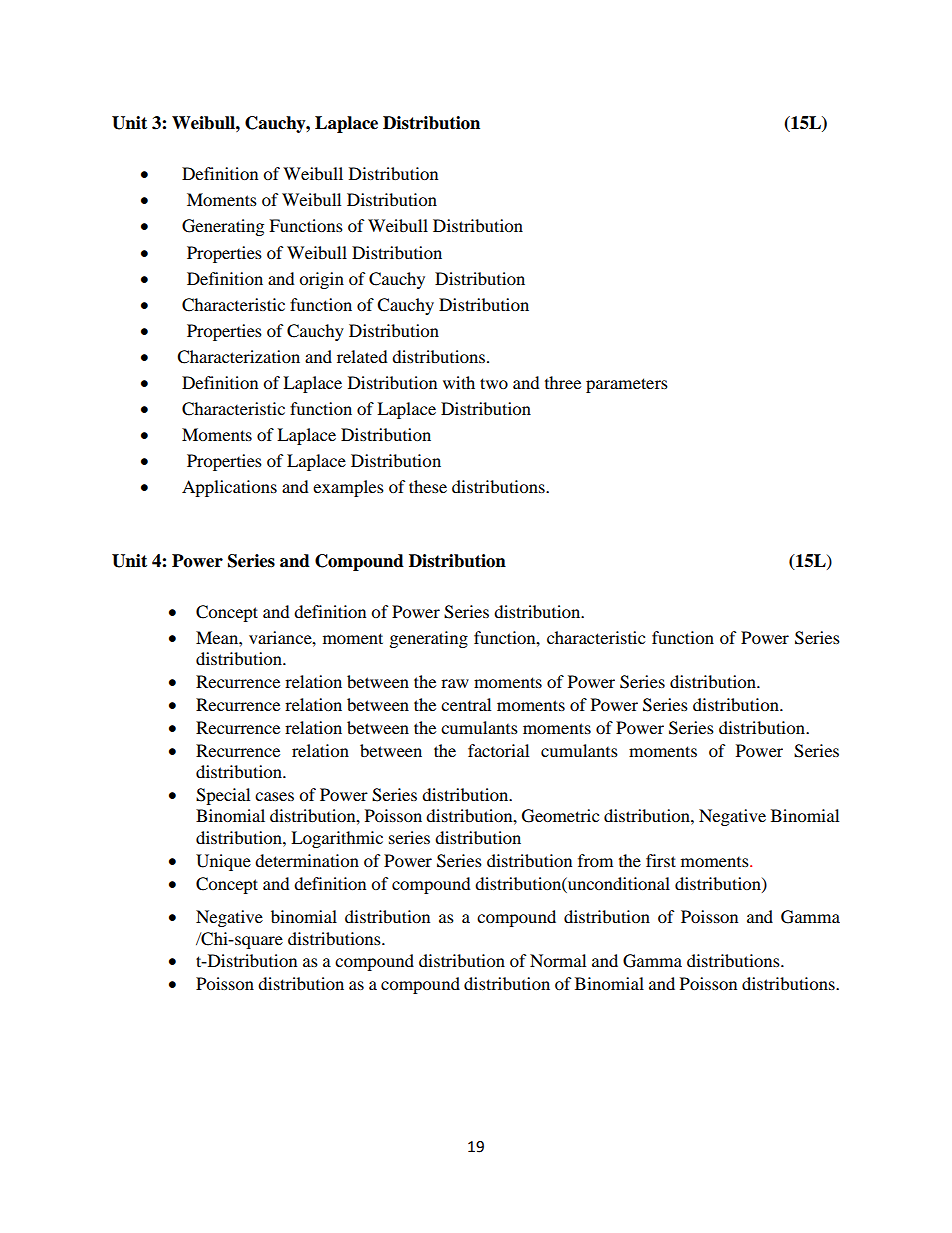  What do you see at coordinates (563, 382) in the screenshot?
I see `three` at bounding box center [563, 382].
